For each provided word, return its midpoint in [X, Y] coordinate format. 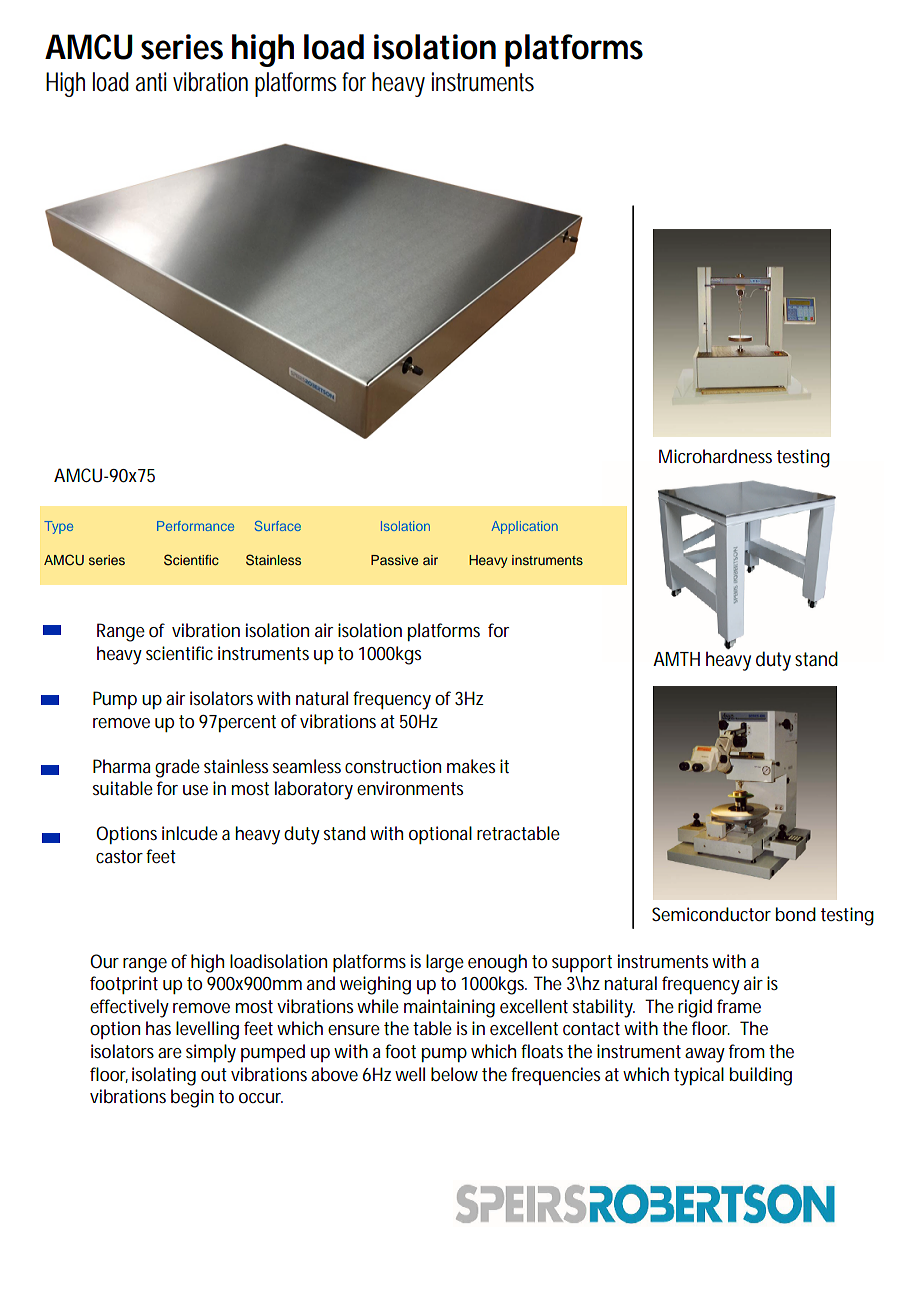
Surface [278, 526]
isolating [164, 1076]
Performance [195, 526]
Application [525, 527]
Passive [394, 560]
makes [471, 766]
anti [151, 82]
